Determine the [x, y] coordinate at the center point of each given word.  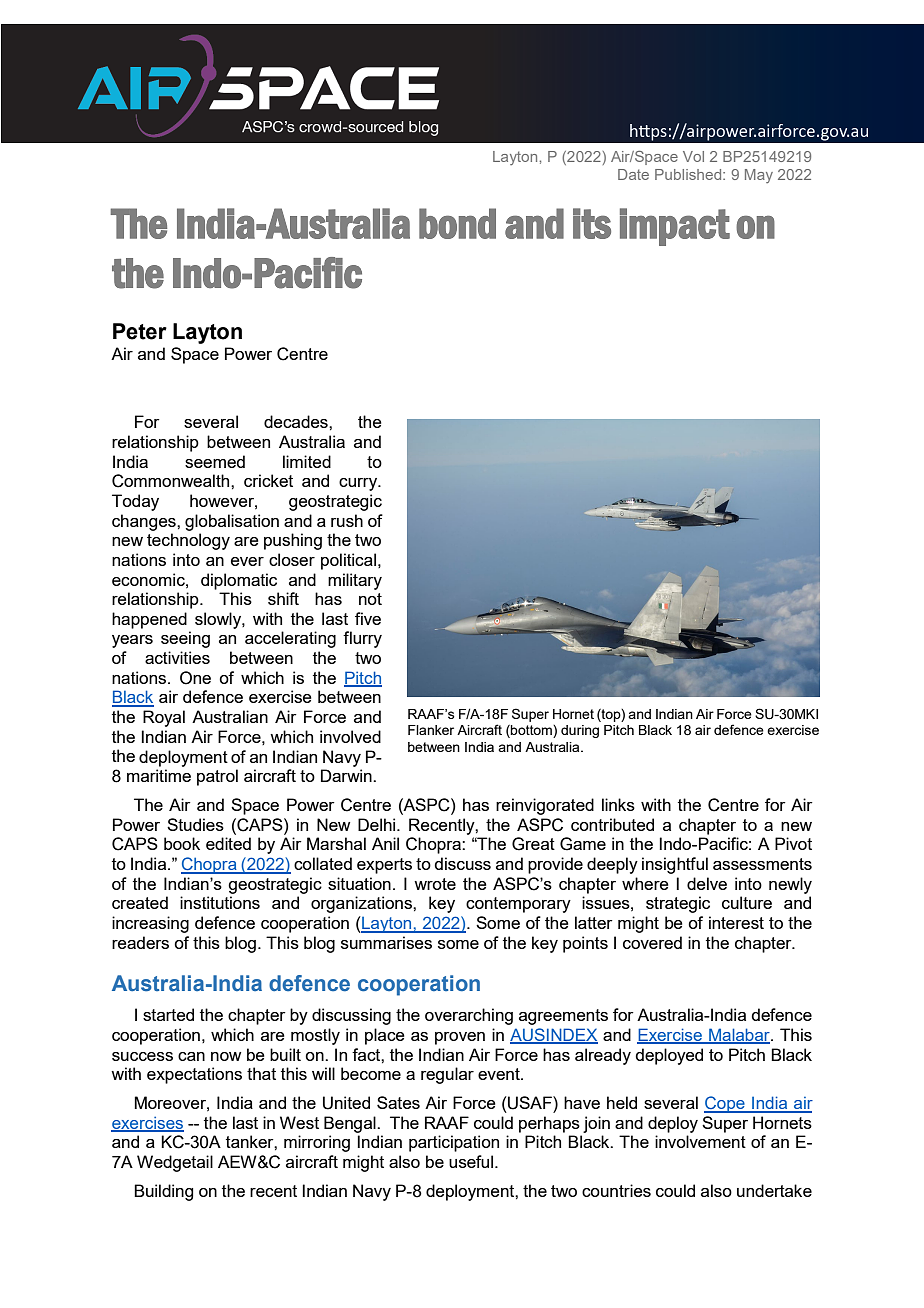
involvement [700, 1141]
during [580, 731]
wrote [435, 884]
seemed [215, 461]
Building [163, 1192]
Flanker [431, 730]
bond [457, 223]
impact [675, 227]
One [195, 678]
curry [359, 484]
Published [689, 174]
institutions [220, 902]
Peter [140, 331]
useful [471, 1161]
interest [736, 922]
